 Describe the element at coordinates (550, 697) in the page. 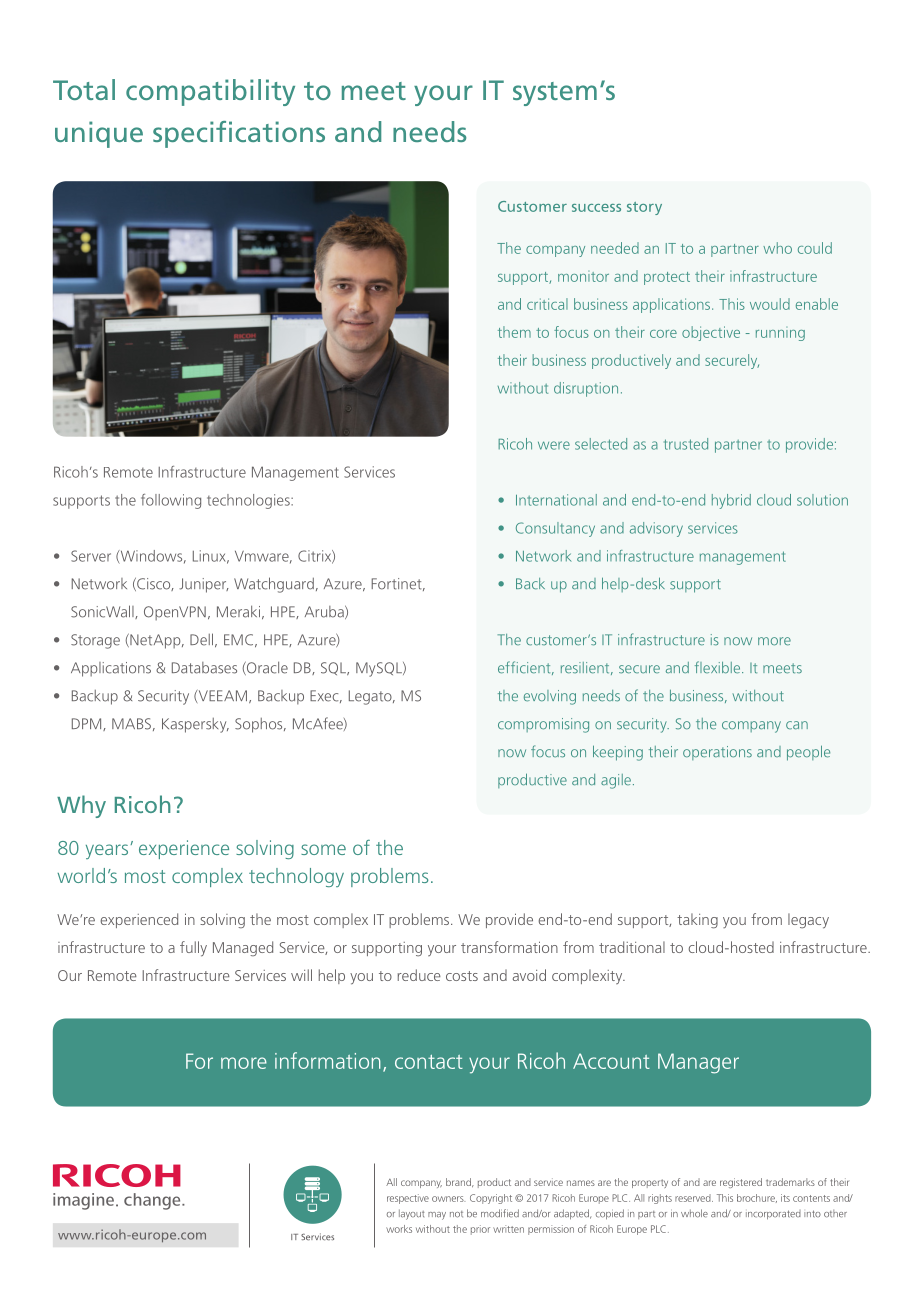

I see `evolving` at that location.
